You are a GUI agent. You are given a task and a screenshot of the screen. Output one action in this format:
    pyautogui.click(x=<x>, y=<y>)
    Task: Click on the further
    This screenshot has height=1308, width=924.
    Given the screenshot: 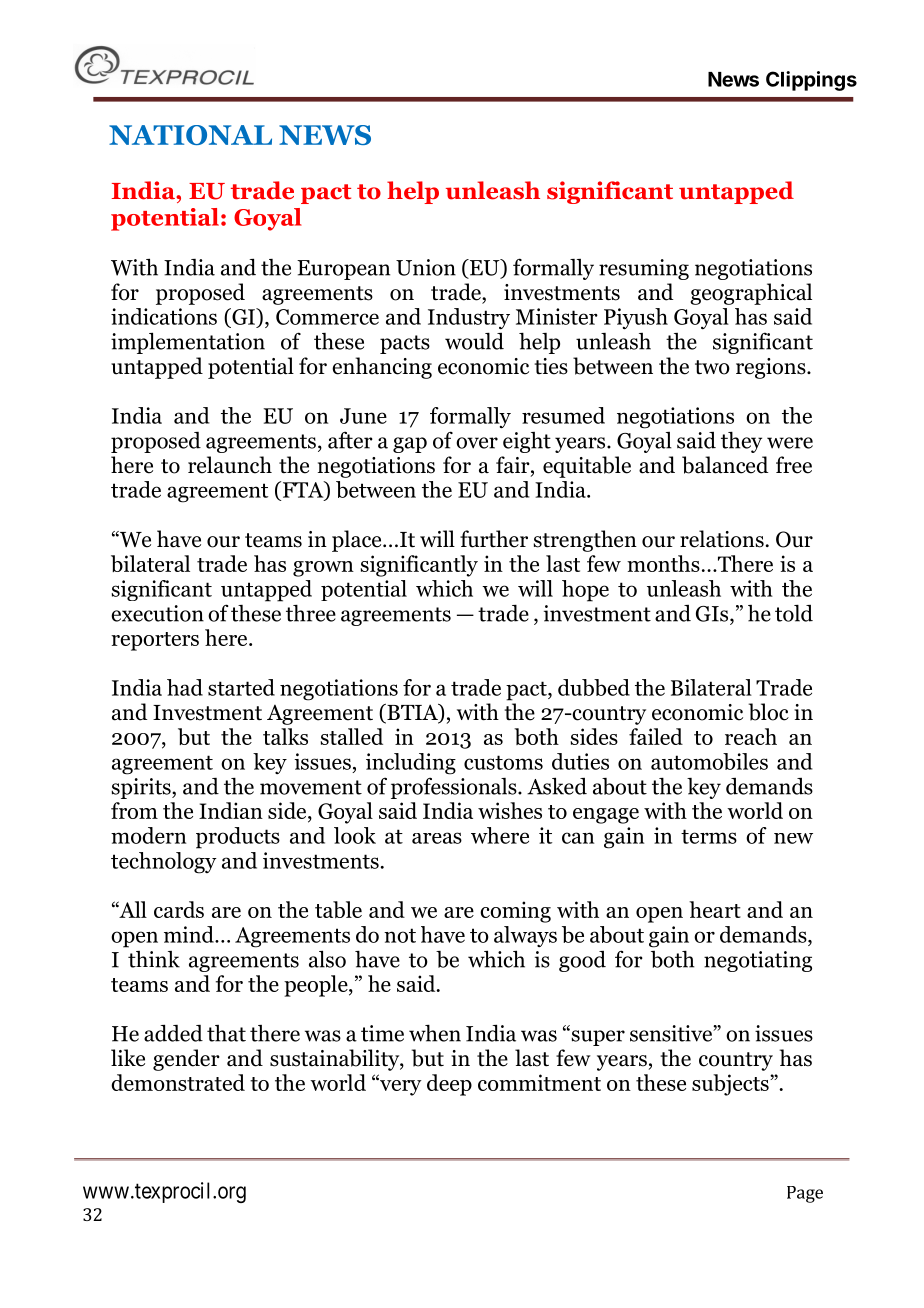 What is the action you would take?
    pyautogui.click(x=494, y=539)
